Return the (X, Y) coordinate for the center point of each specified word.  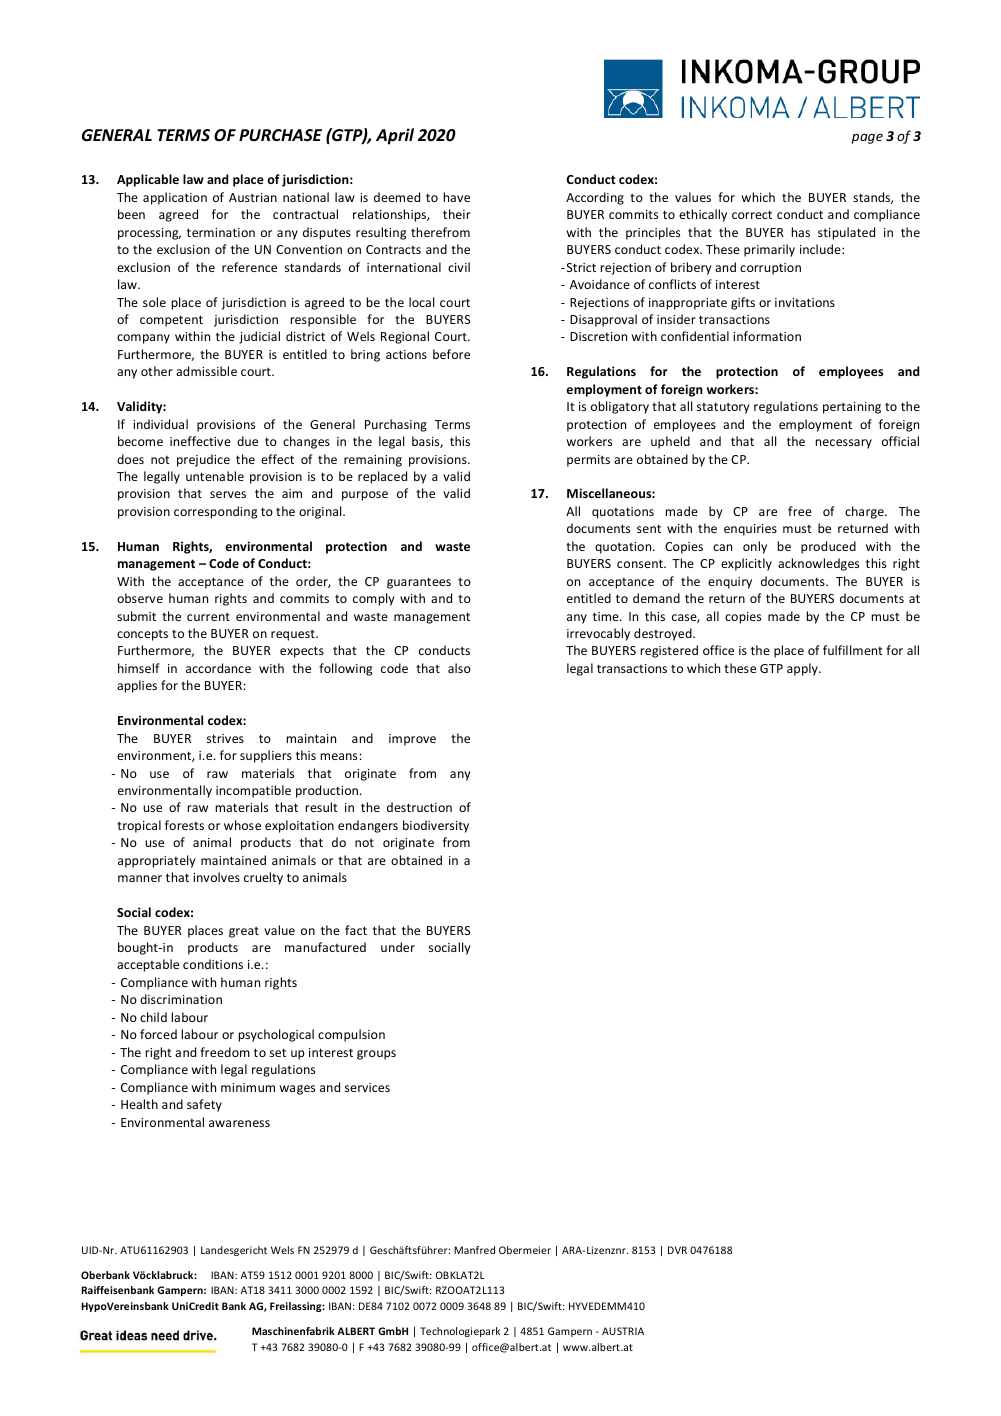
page (867, 138)
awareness (239, 1123)
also (459, 668)
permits (588, 461)
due (247, 441)
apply (803, 669)
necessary (844, 444)
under (398, 947)
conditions (213, 964)
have (457, 197)
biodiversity (436, 826)
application (175, 198)
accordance (218, 668)
